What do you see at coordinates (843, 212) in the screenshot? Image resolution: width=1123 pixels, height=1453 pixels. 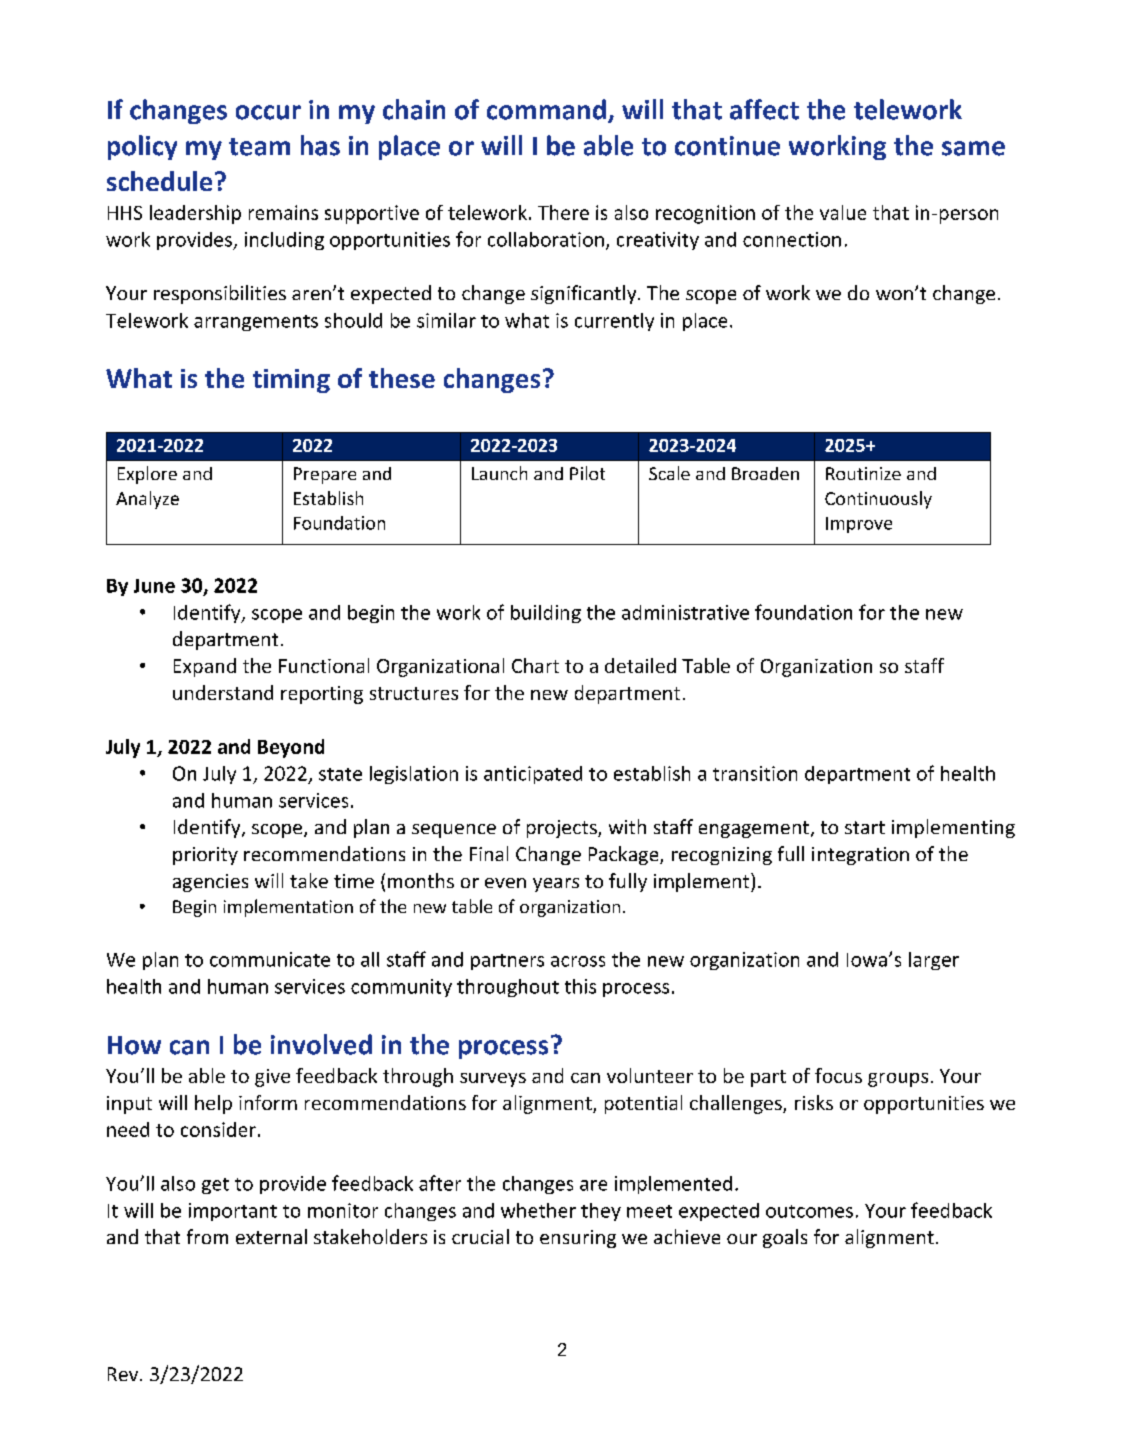 I see `value` at bounding box center [843, 212].
